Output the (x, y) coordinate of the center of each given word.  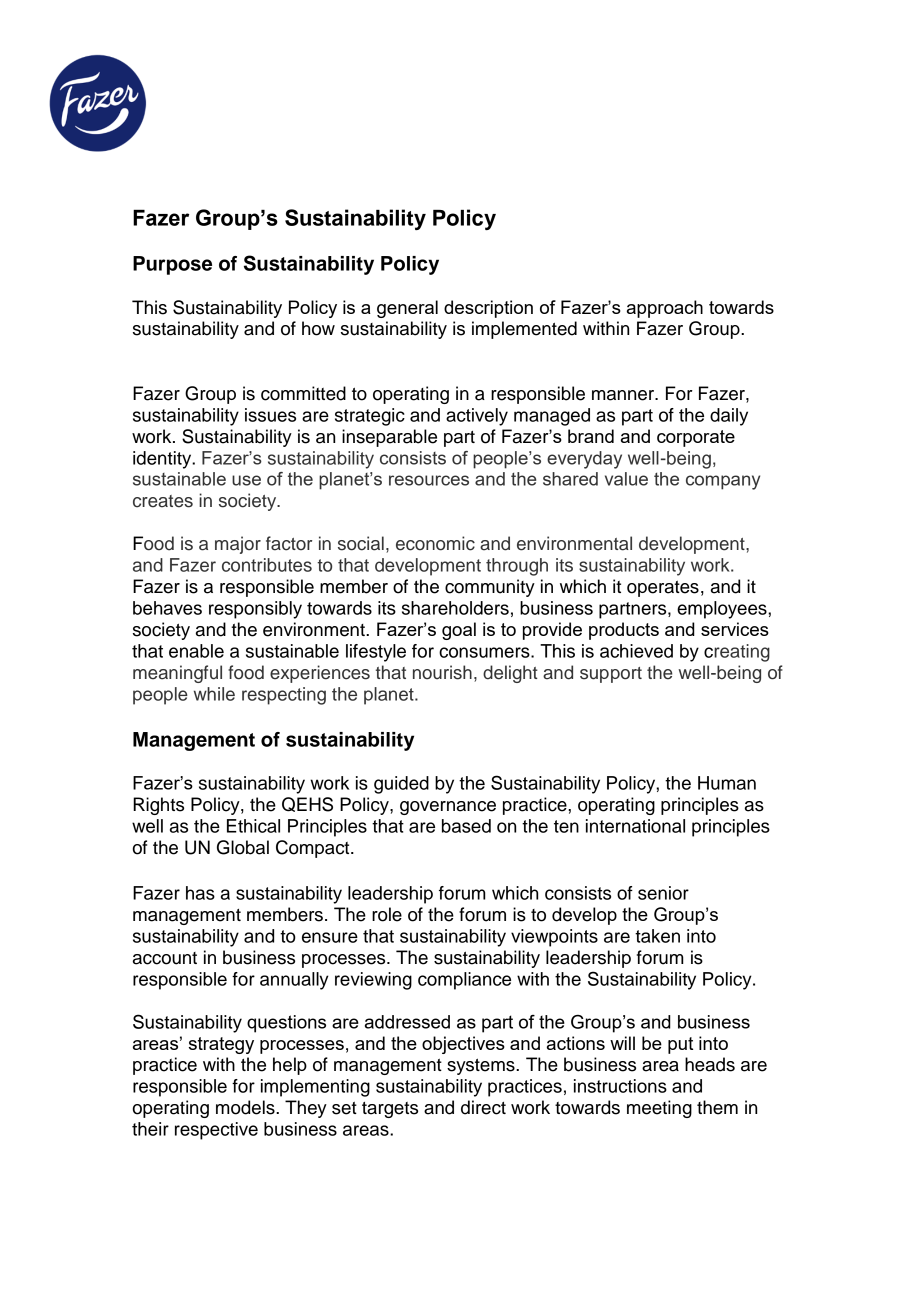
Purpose (172, 265)
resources (429, 480)
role (387, 914)
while (214, 694)
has (200, 893)
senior (663, 893)
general (407, 309)
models (246, 1107)
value (626, 479)
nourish (442, 672)
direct (483, 1107)
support (611, 675)
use (246, 480)
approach (665, 309)
